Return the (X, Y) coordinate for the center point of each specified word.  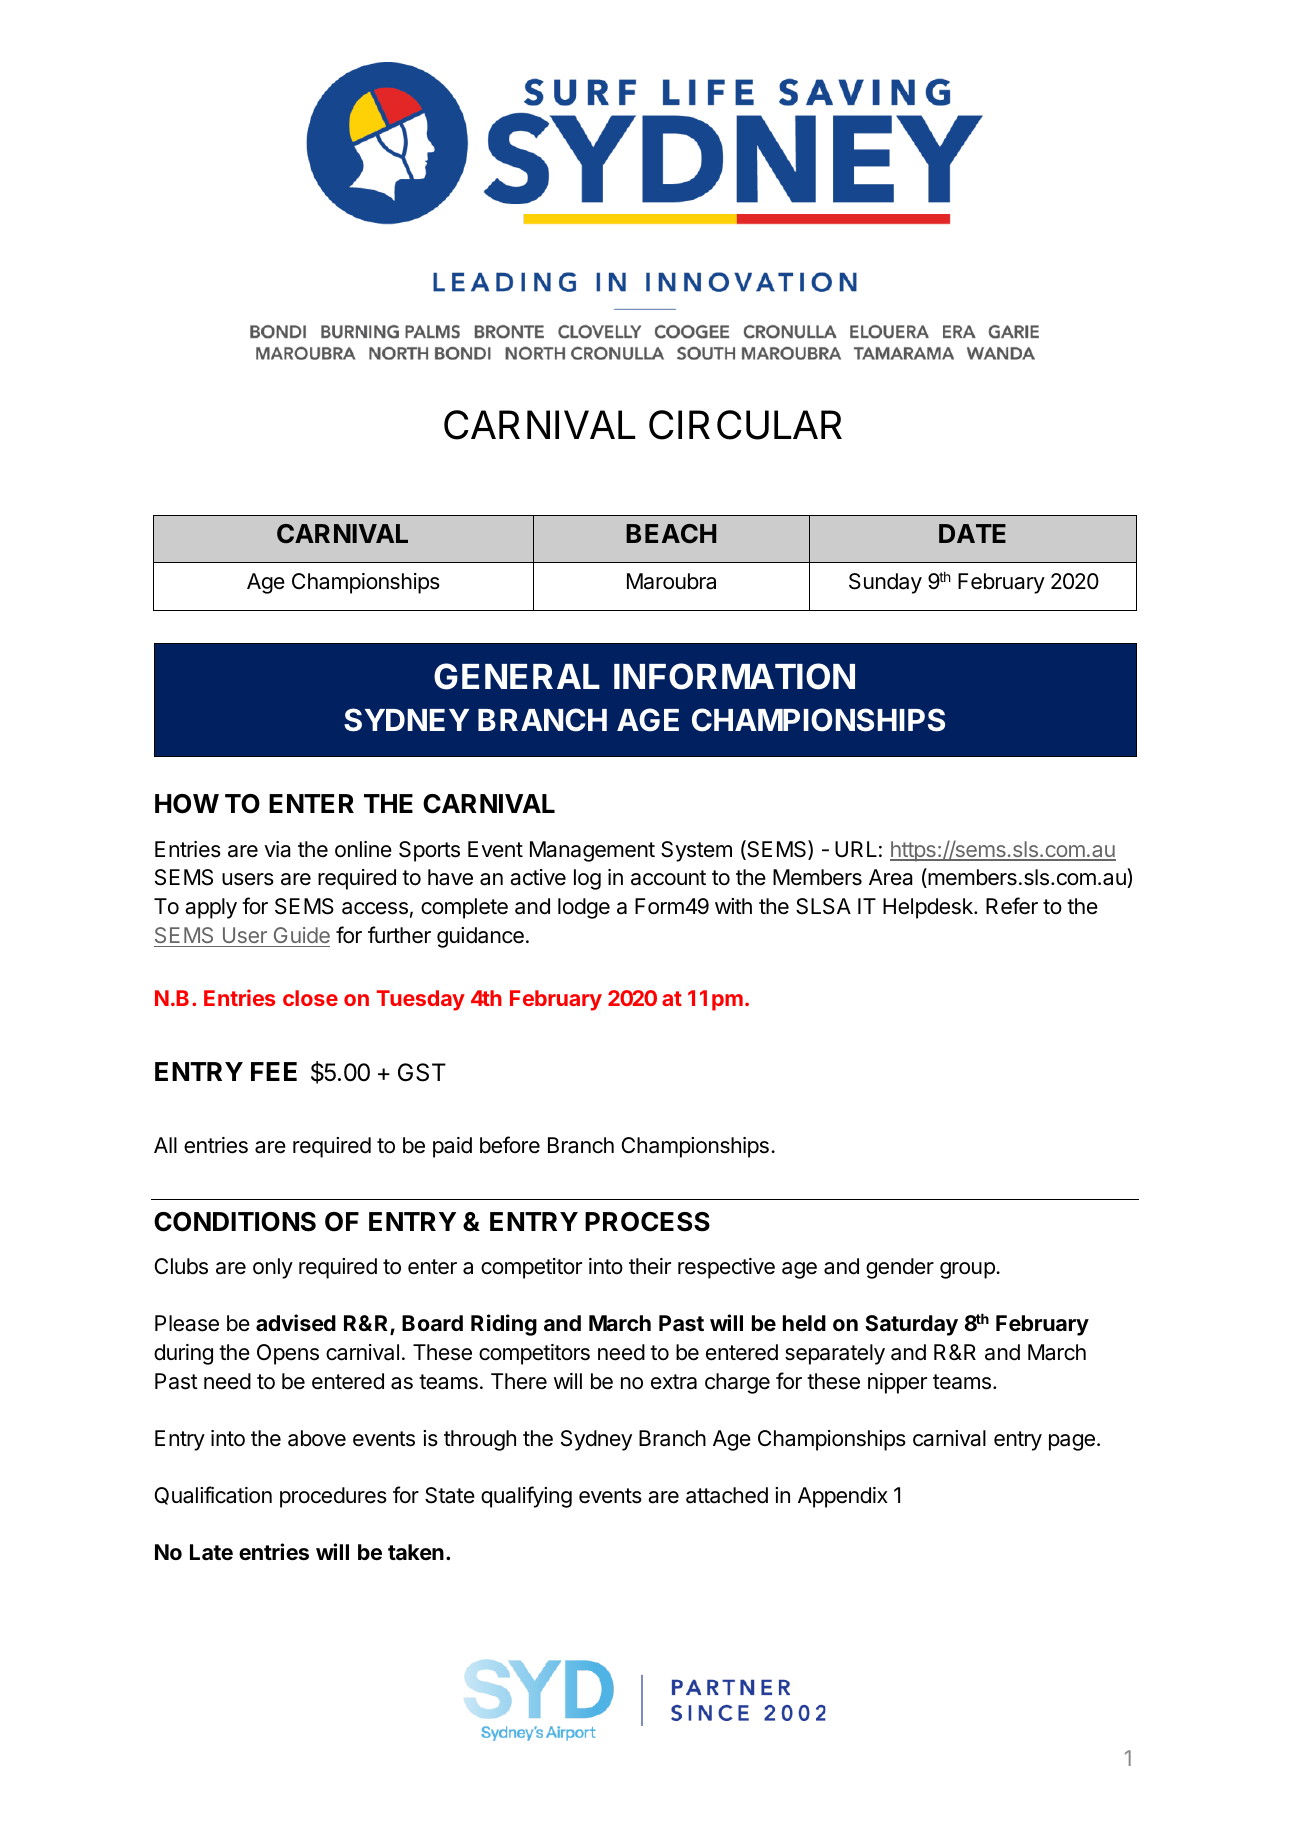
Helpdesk (929, 908)
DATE (972, 533)
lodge (584, 908)
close (310, 998)
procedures (333, 1497)
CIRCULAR (745, 425)
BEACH (671, 533)
